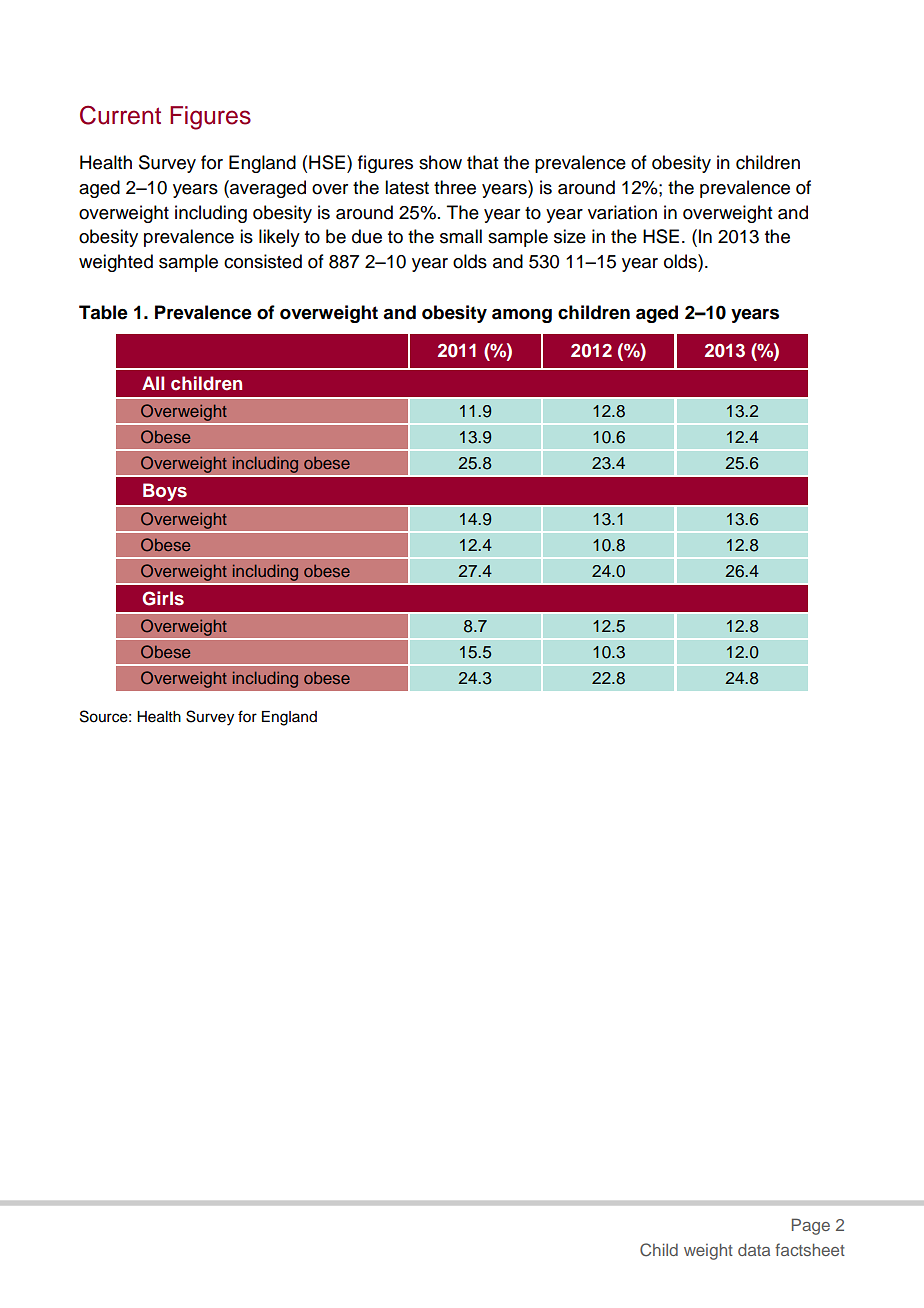 The width and height of the document is (924, 1308). What do you see at coordinates (440, 162) in the document?
I see `show` at bounding box center [440, 162].
